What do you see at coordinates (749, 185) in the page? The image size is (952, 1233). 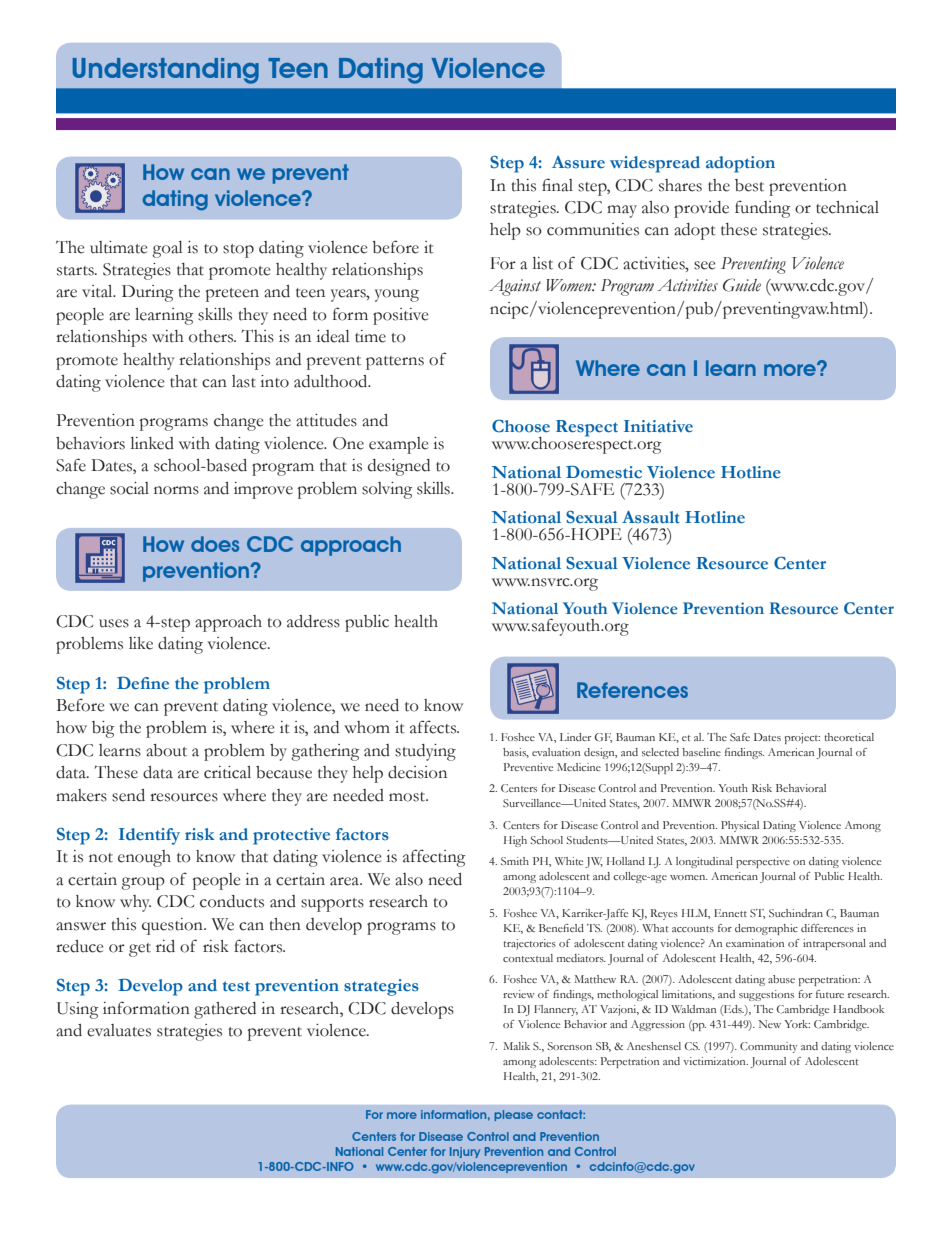 I see `best` at bounding box center [749, 185].
